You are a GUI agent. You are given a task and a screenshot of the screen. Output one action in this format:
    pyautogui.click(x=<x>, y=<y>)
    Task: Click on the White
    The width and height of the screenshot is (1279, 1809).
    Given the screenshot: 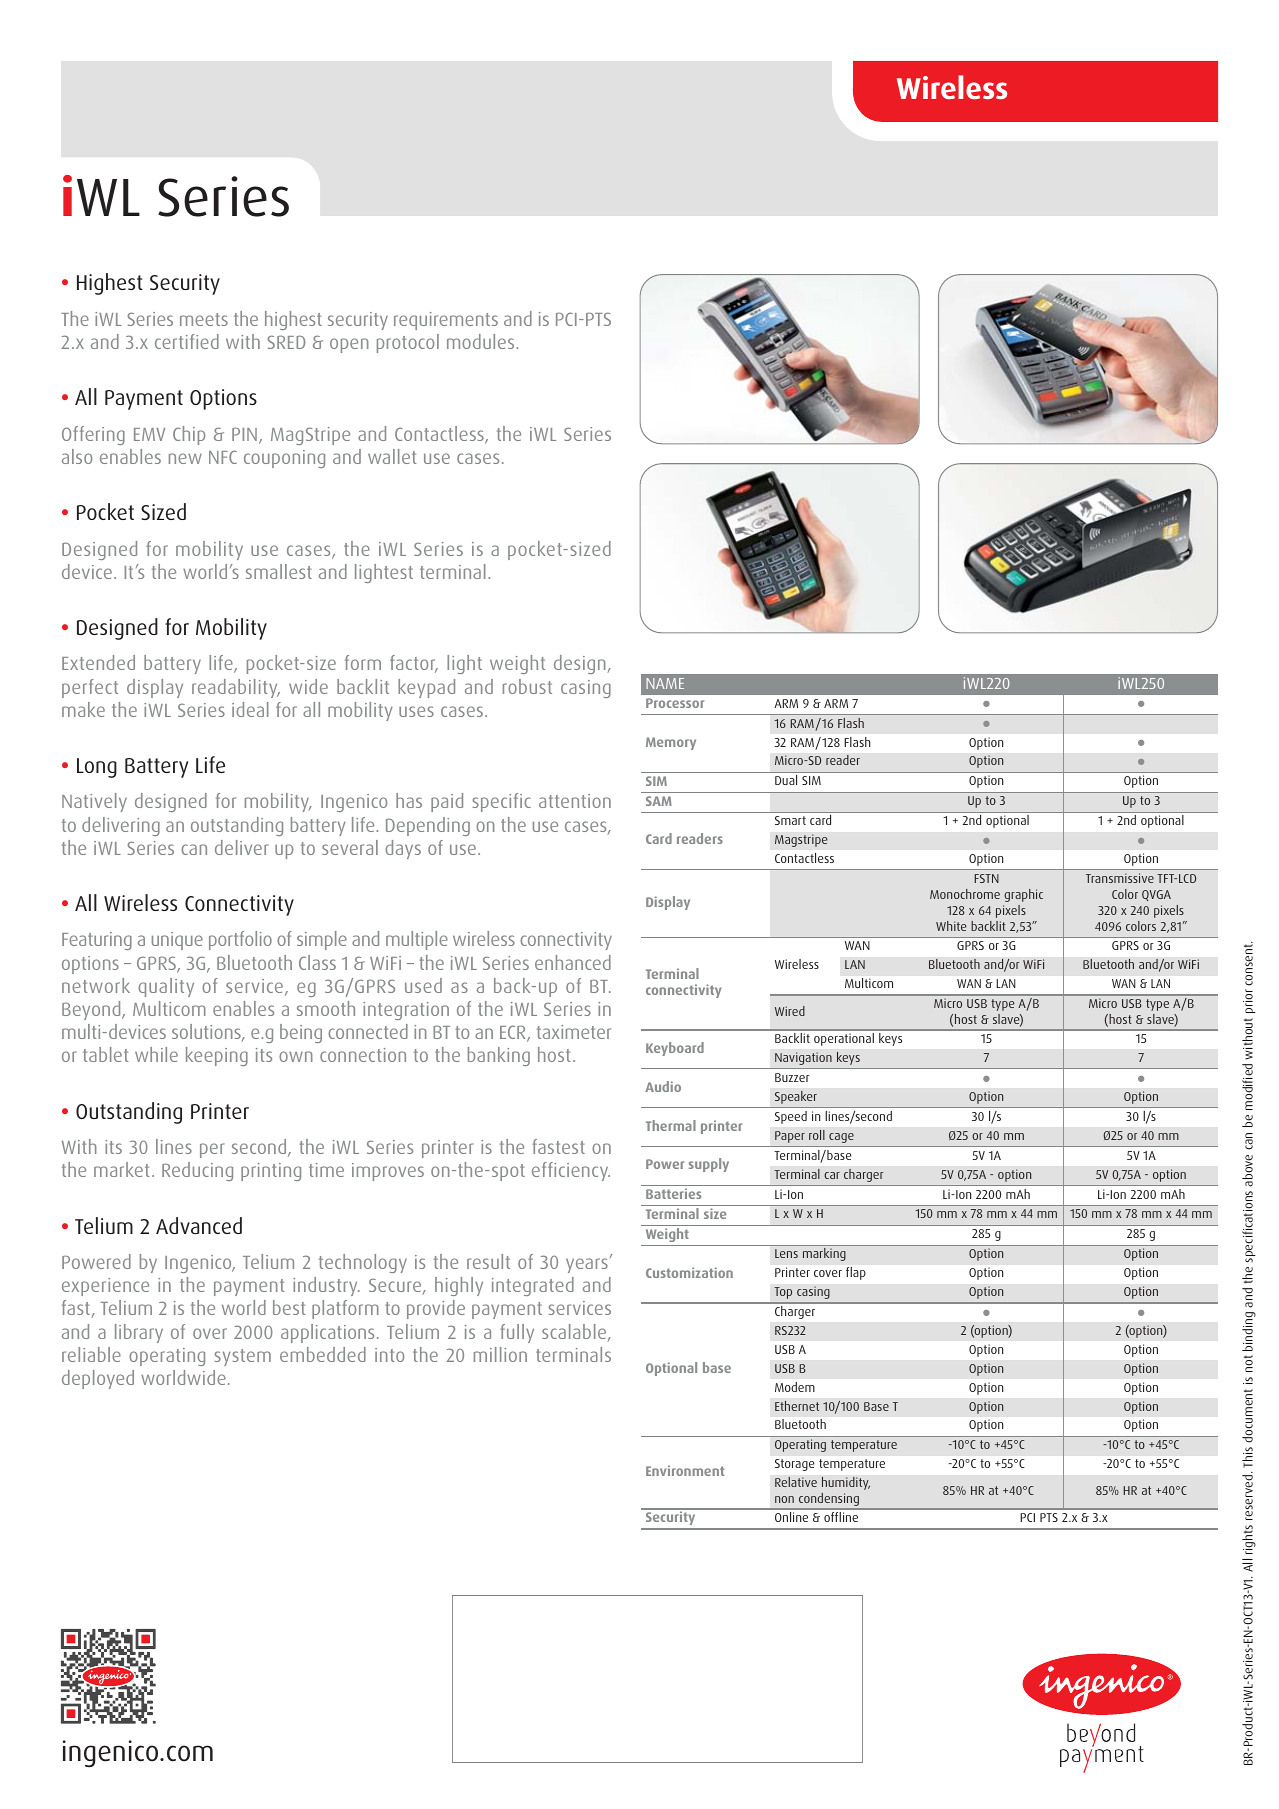 What is the action you would take?
    pyautogui.click(x=951, y=926)
